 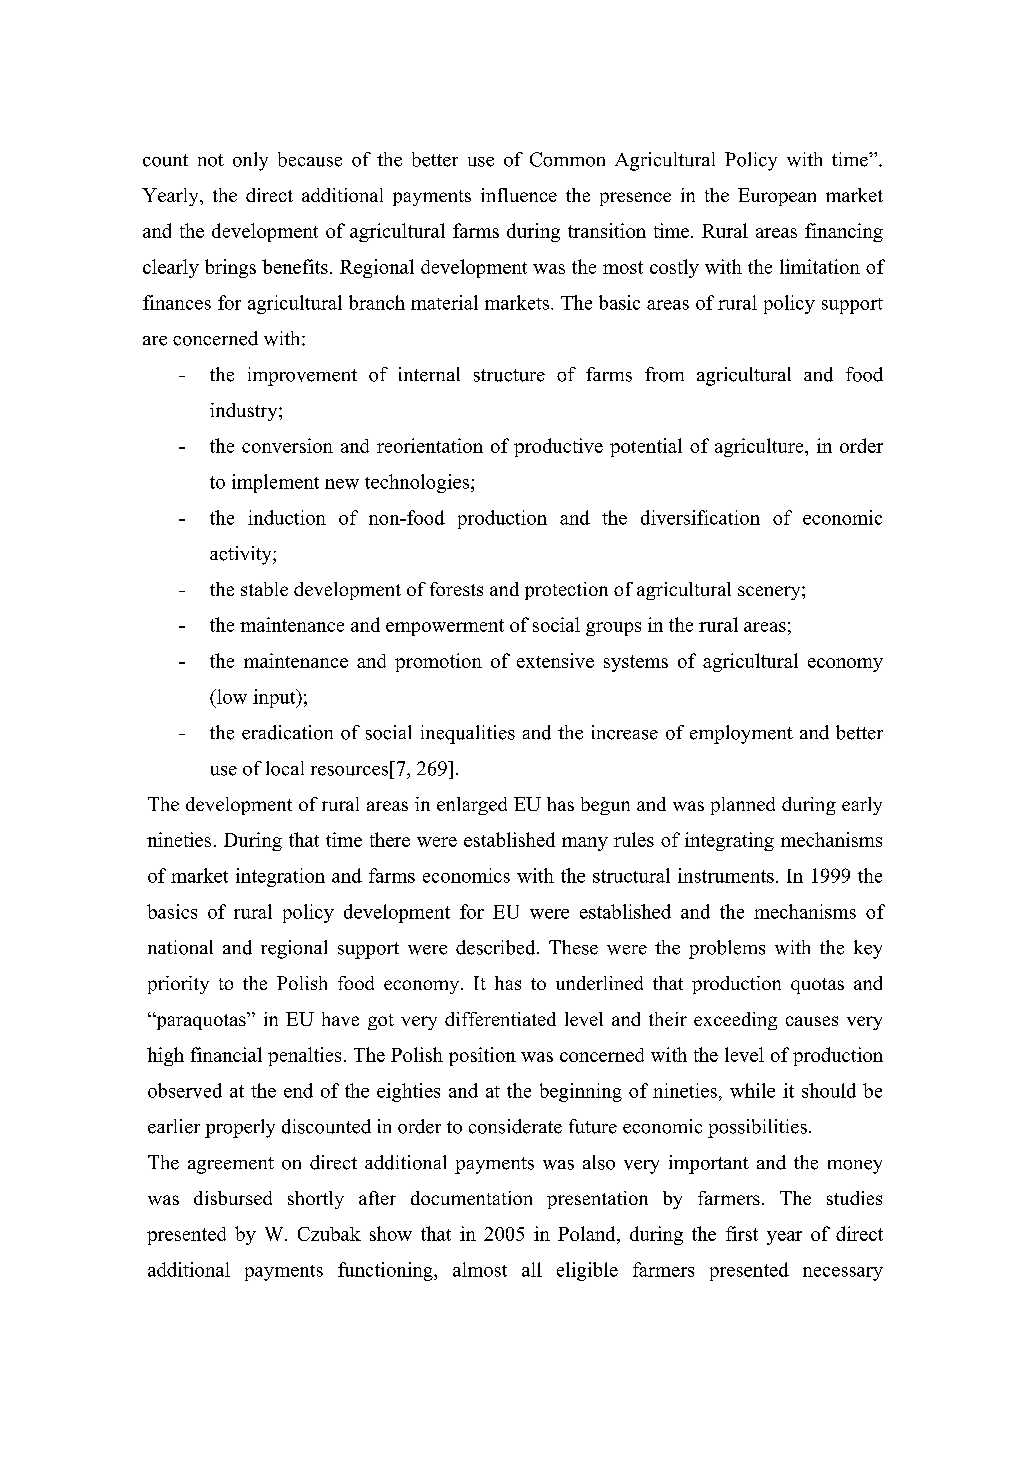 What do you see at coordinates (250, 161) in the screenshot?
I see `only` at bounding box center [250, 161].
